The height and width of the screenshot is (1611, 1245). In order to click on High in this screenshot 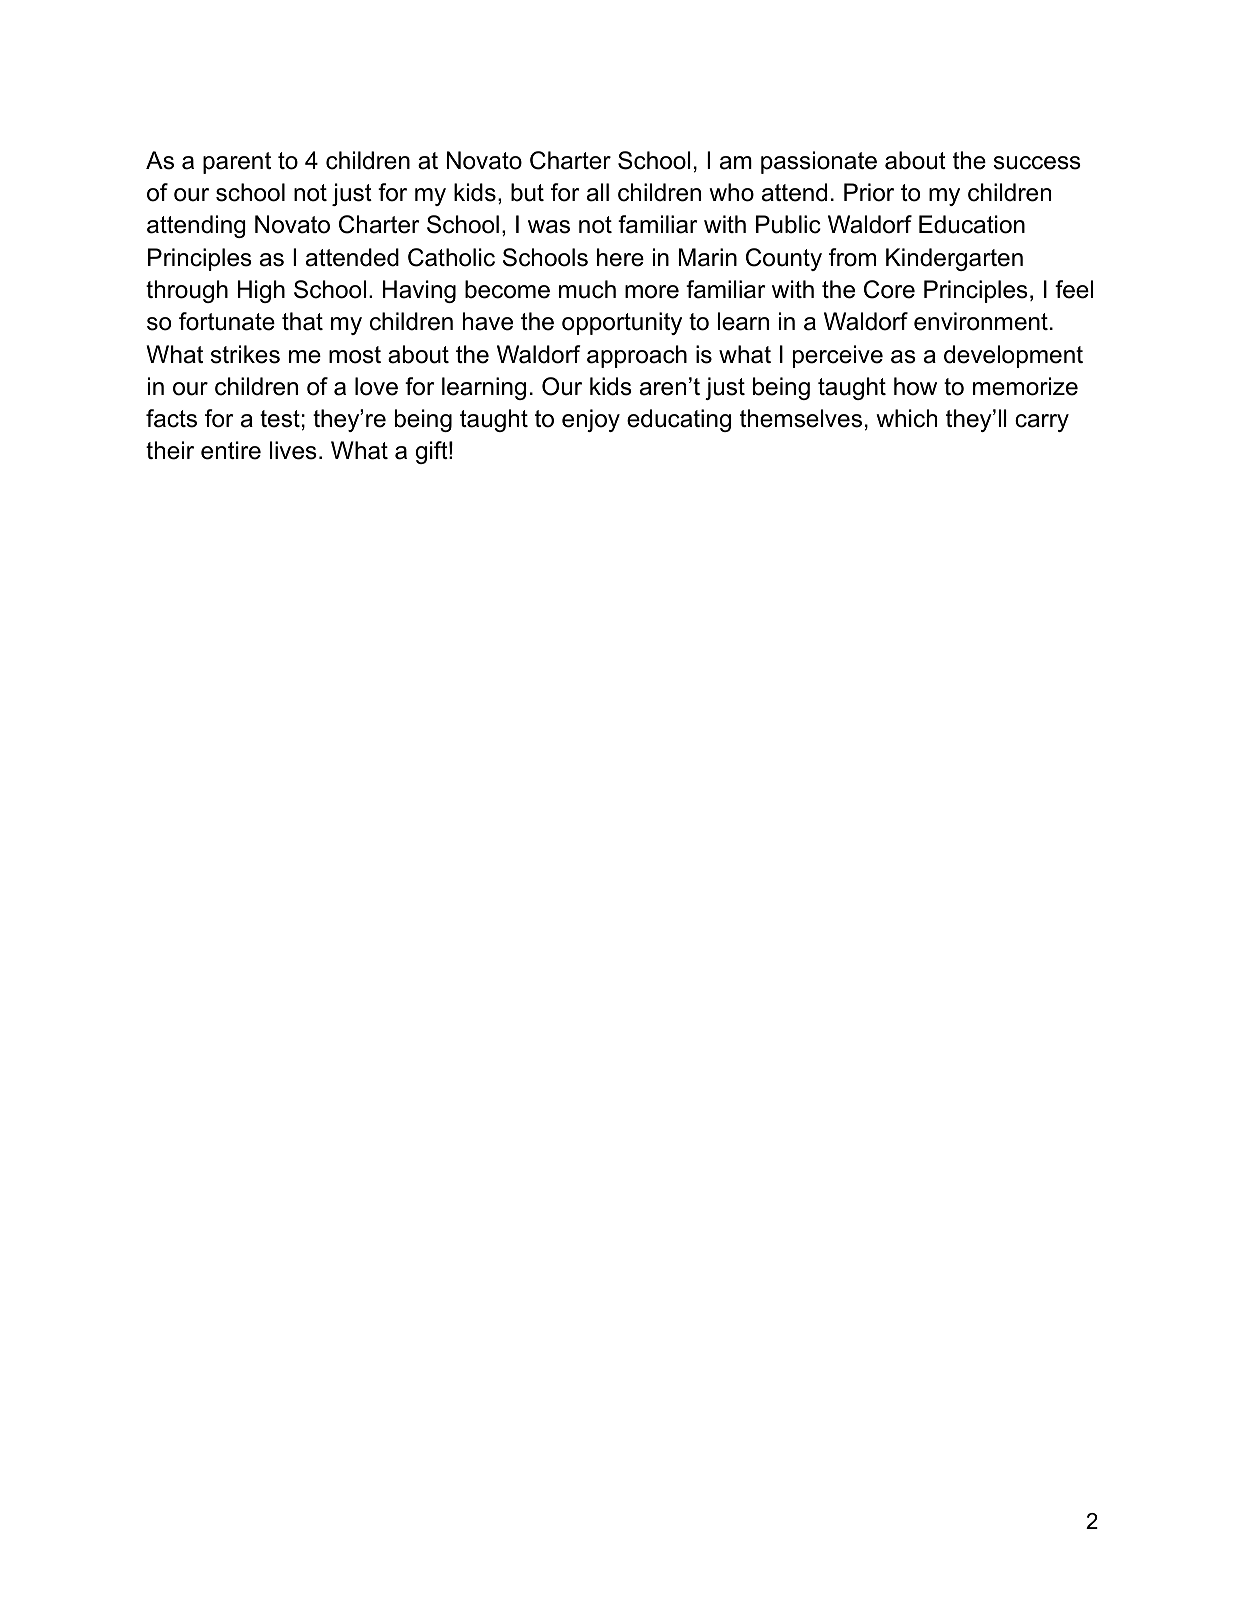, I will do `click(261, 291)`.
